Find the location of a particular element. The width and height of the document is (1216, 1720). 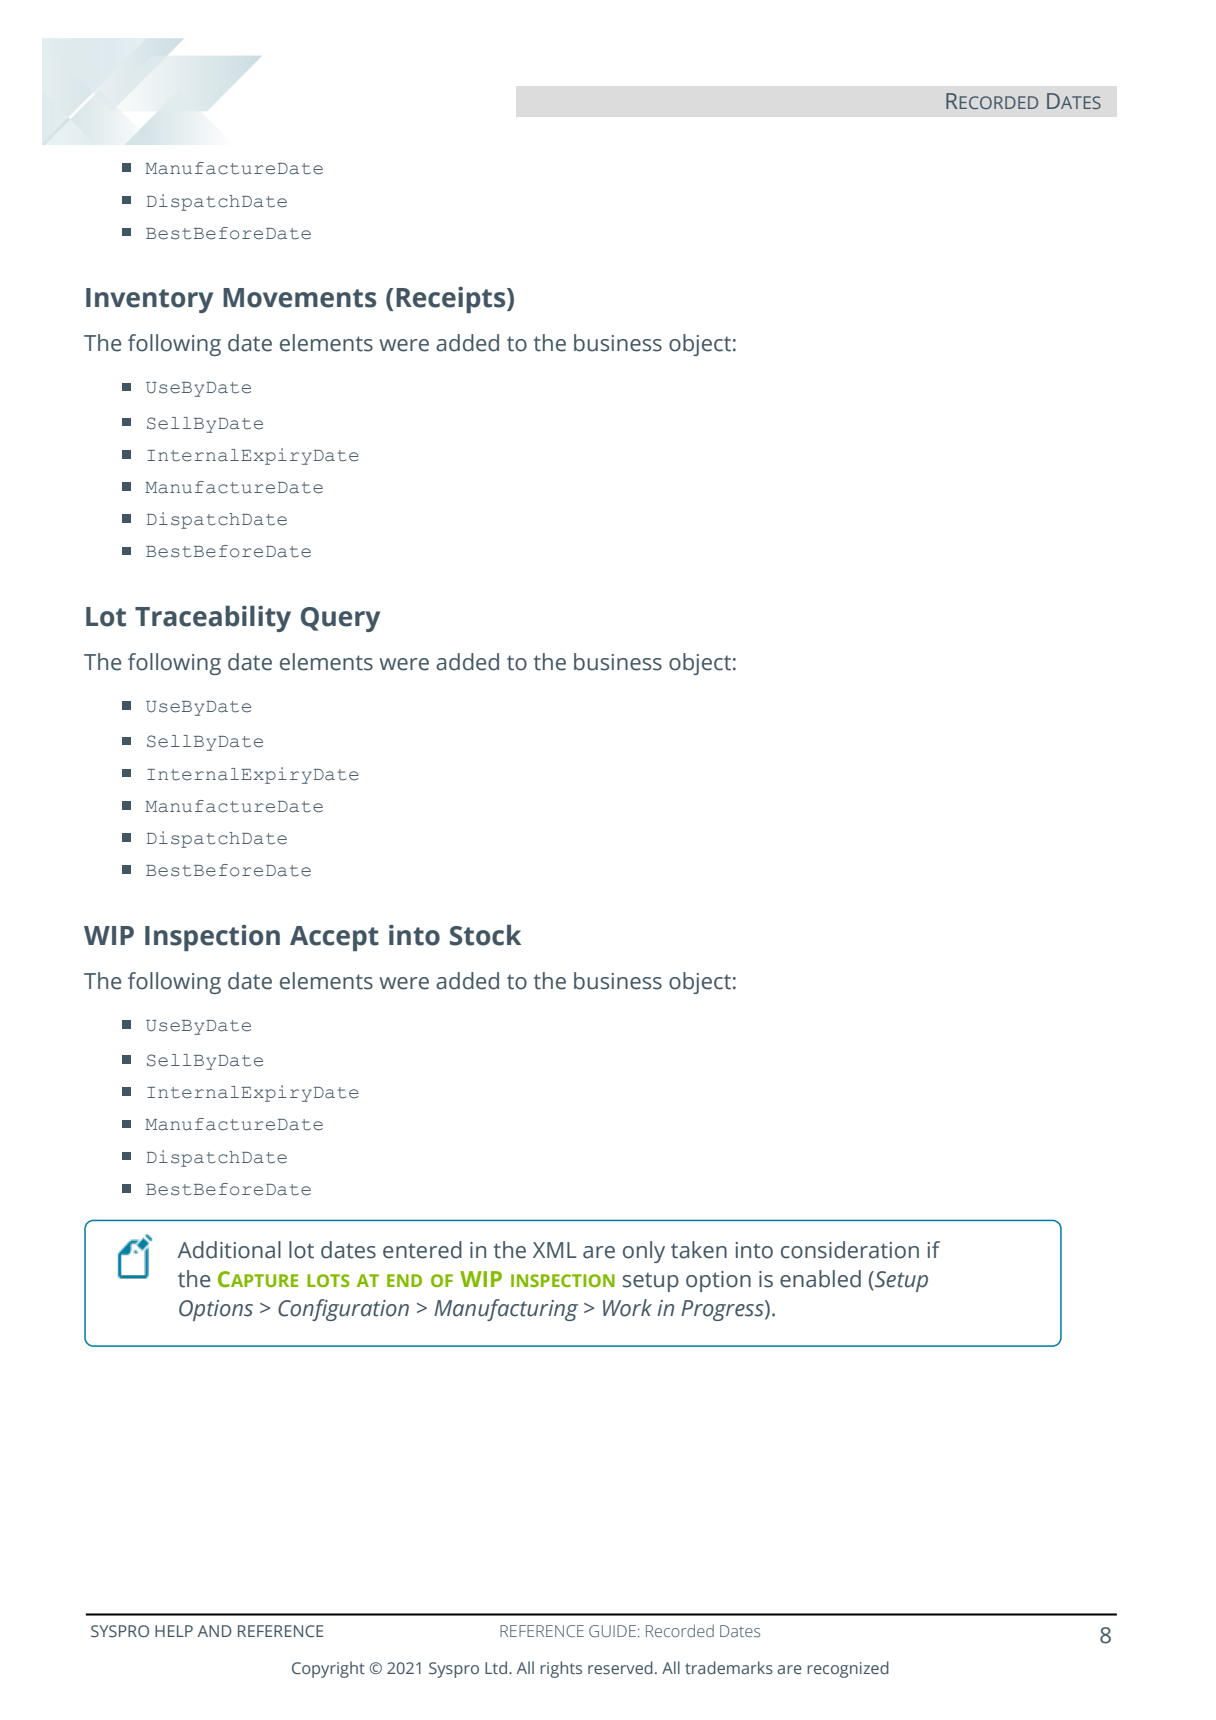

Query is located at coordinates (340, 619).
